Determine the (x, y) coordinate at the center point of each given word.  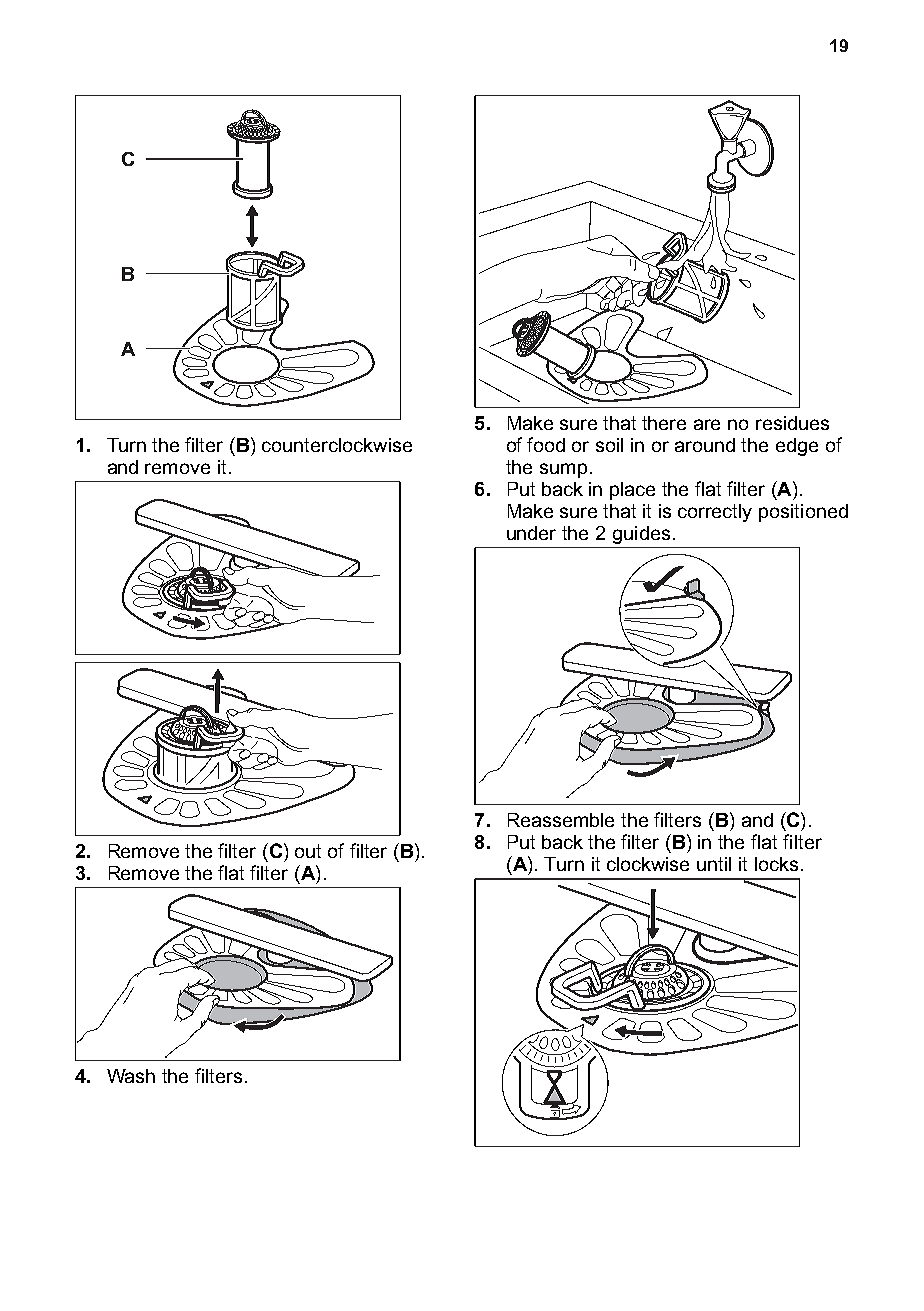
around (705, 445)
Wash (131, 1076)
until (714, 864)
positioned (803, 513)
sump (563, 470)
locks (776, 864)
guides (641, 535)
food (546, 444)
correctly (715, 513)
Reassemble (561, 820)
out (308, 851)
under (531, 533)
